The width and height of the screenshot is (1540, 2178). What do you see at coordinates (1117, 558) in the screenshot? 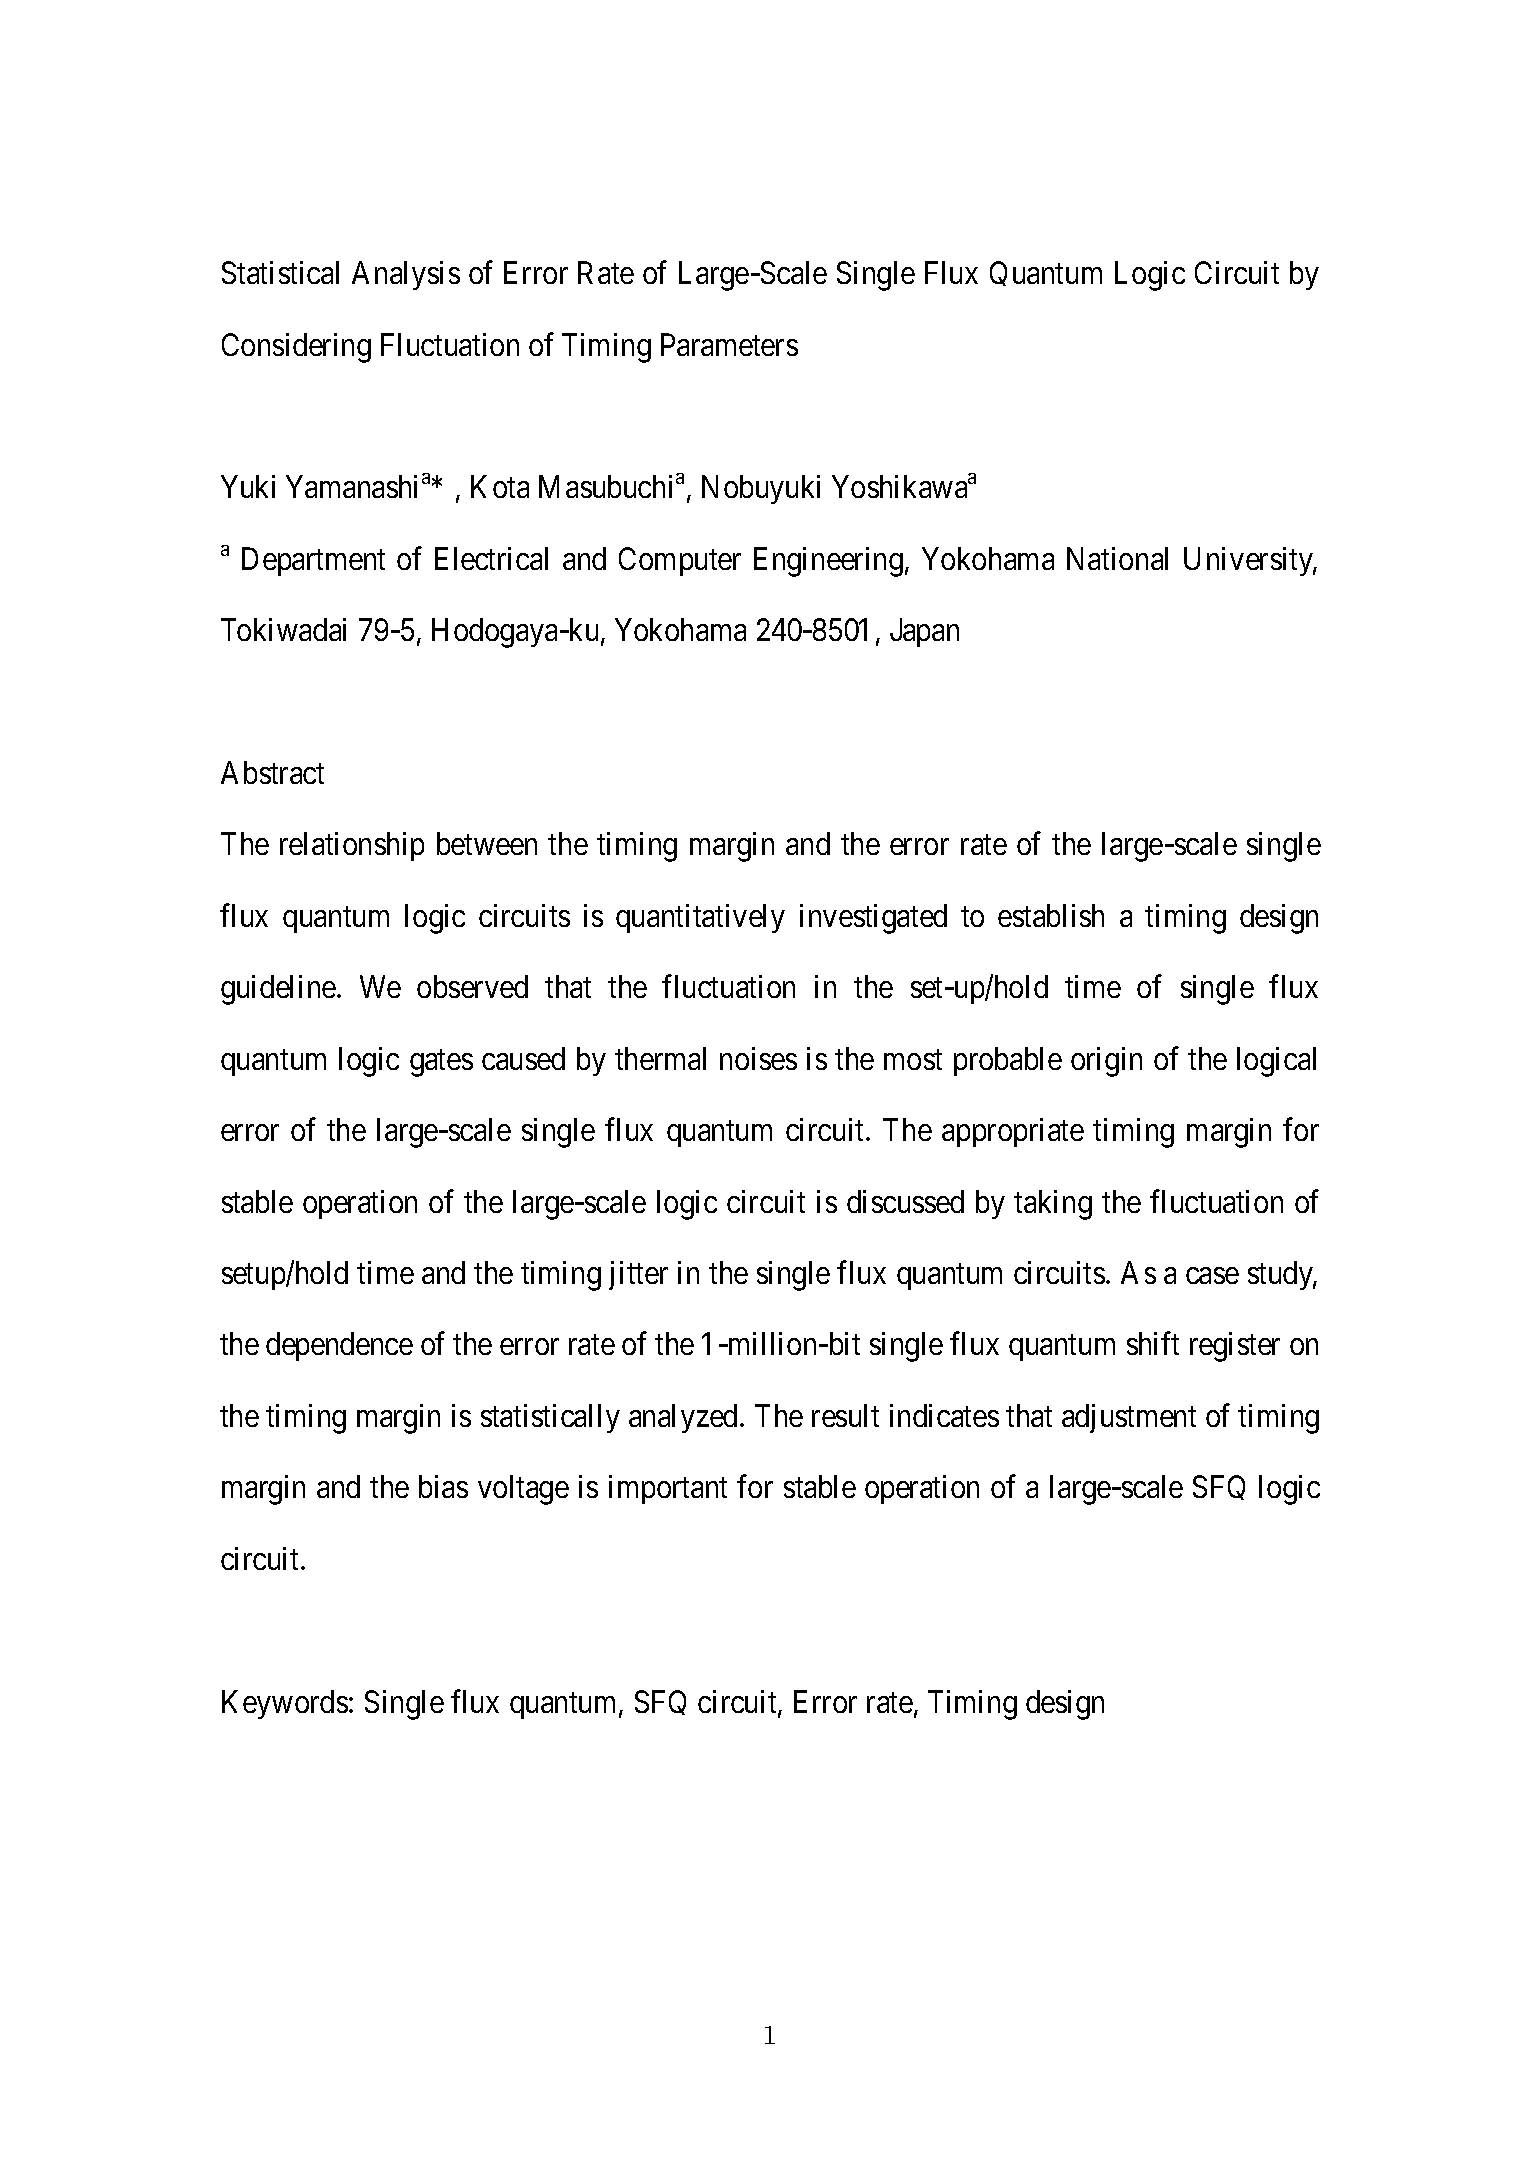
I see `National` at bounding box center [1117, 558].
